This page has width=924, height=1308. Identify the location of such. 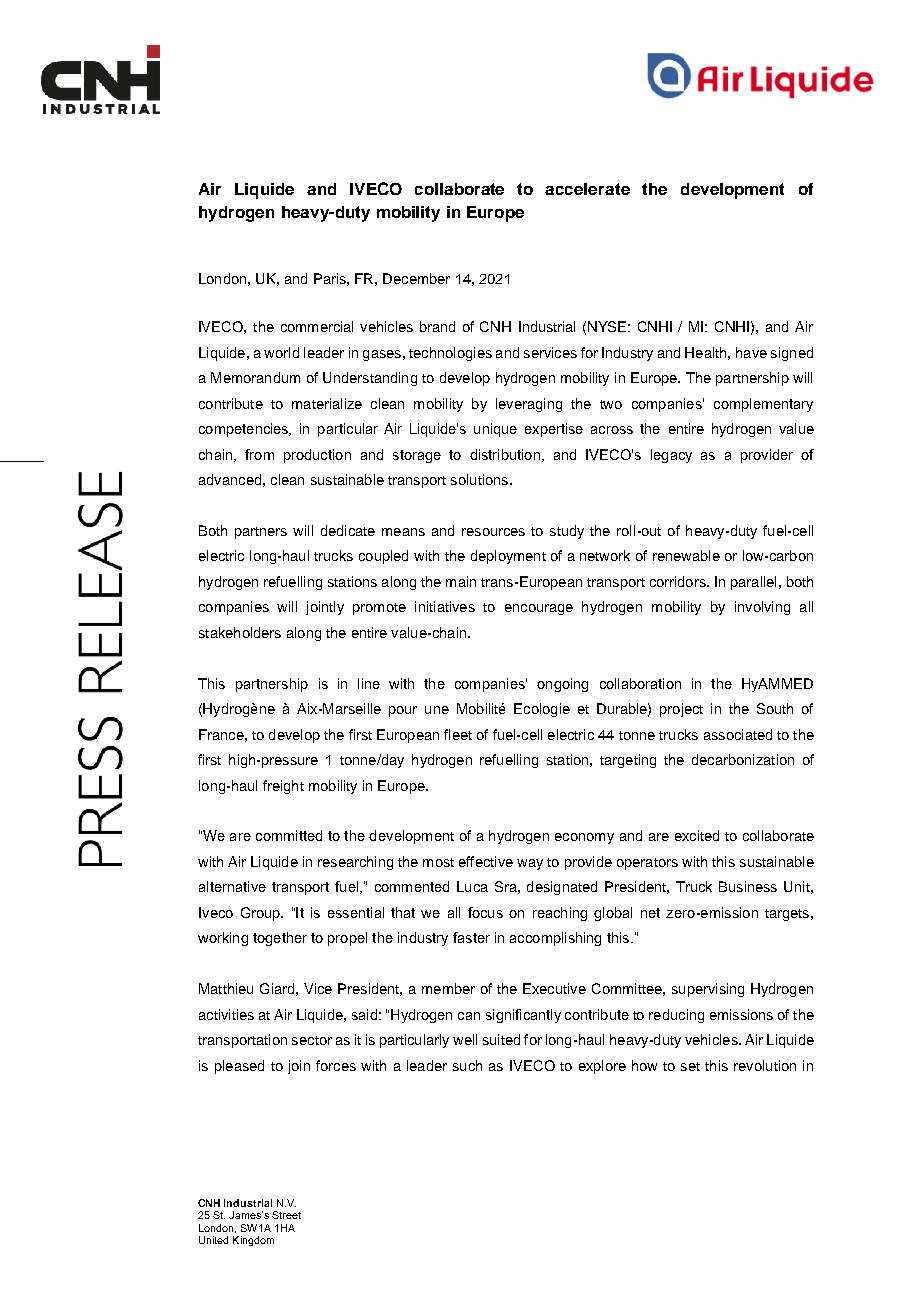
(467, 1065).
